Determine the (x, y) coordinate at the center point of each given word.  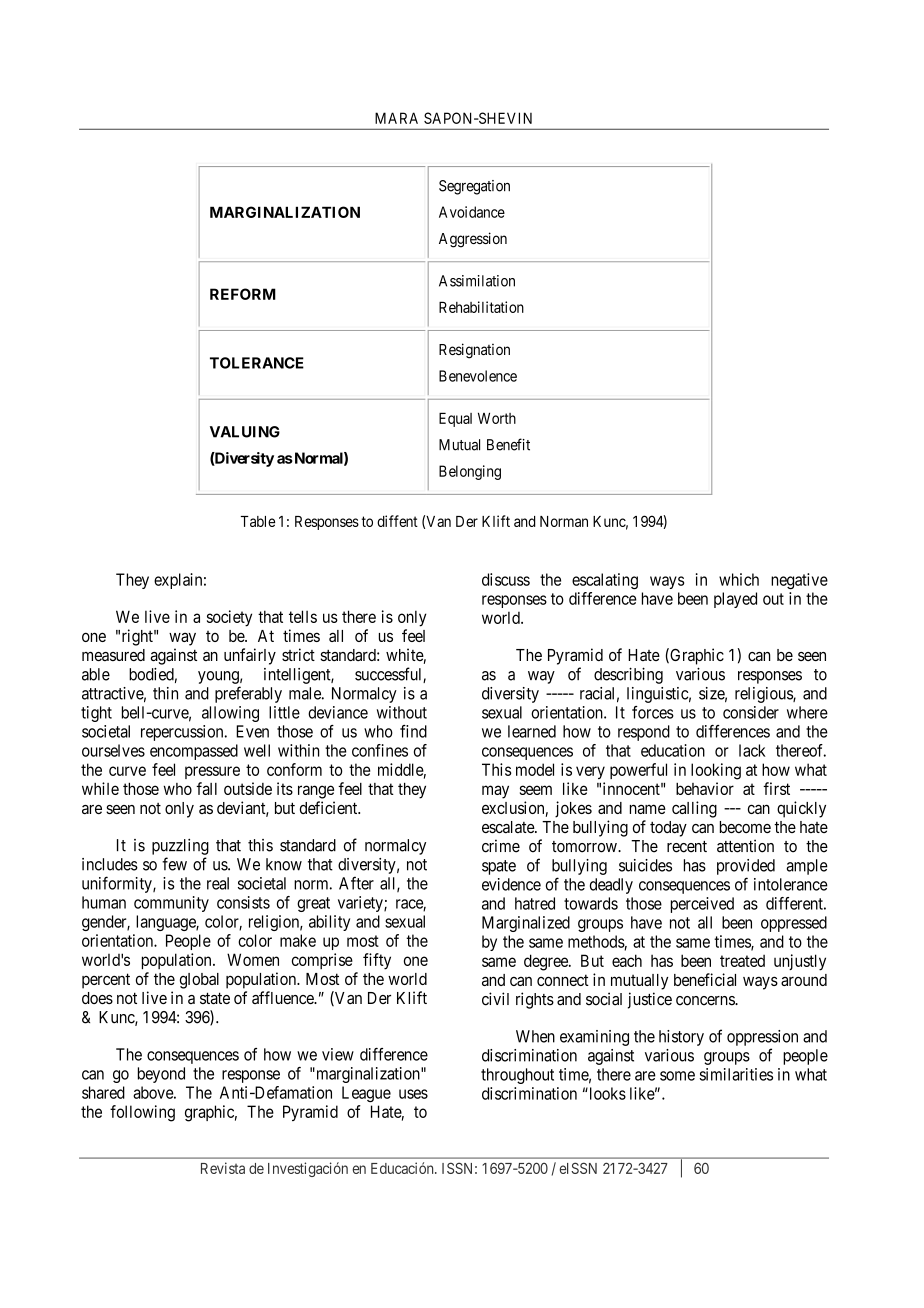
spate (499, 867)
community (171, 904)
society (229, 618)
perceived (702, 905)
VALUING (245, 432)
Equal (455, 419)
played (735, 600)
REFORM (243, 294)
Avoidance (472, 212)
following (142, 1113)
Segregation (474, 187)
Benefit (508, 444)
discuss (506, 579)
